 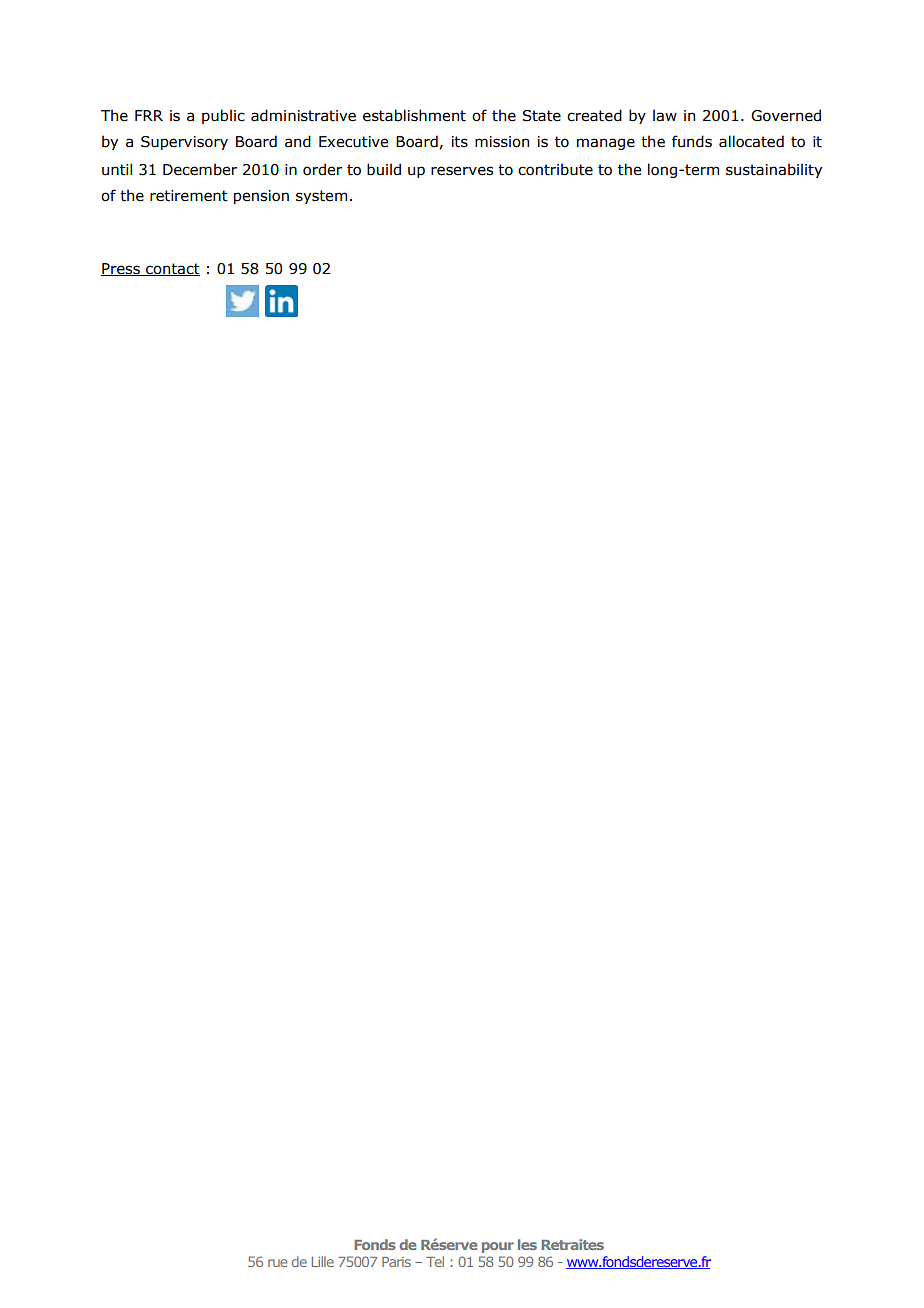 What do you see at coordinates (184, 143) in the image?
I see `Supervisory` at bounding box center [184, 143].
